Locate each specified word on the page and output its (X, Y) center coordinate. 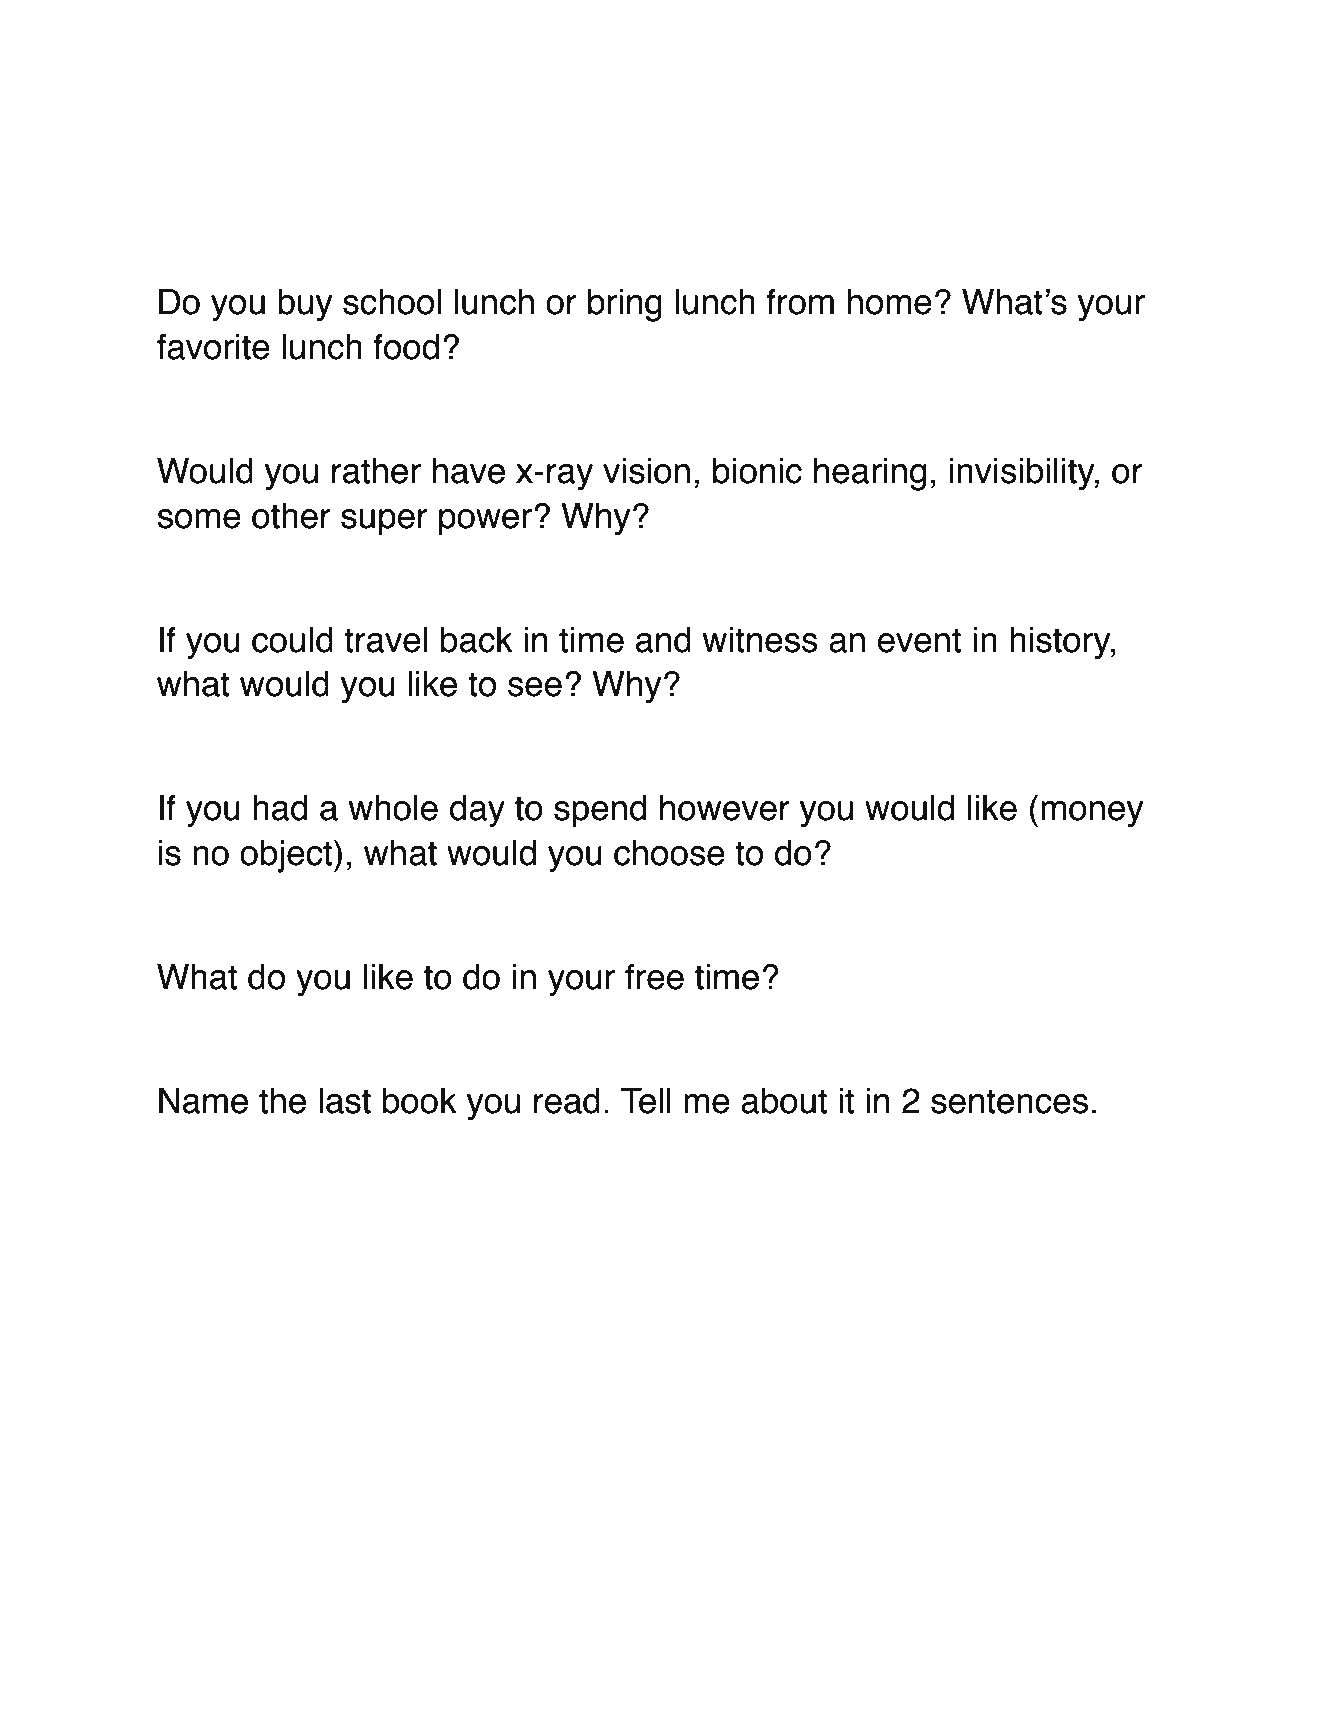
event (919, 640)
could (292, 640)
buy (305, 305)
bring (625, 305)
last (345, 1101)
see (535, 687)
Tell (646, 1101)
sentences (1009, 1101)
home (889, 302)
